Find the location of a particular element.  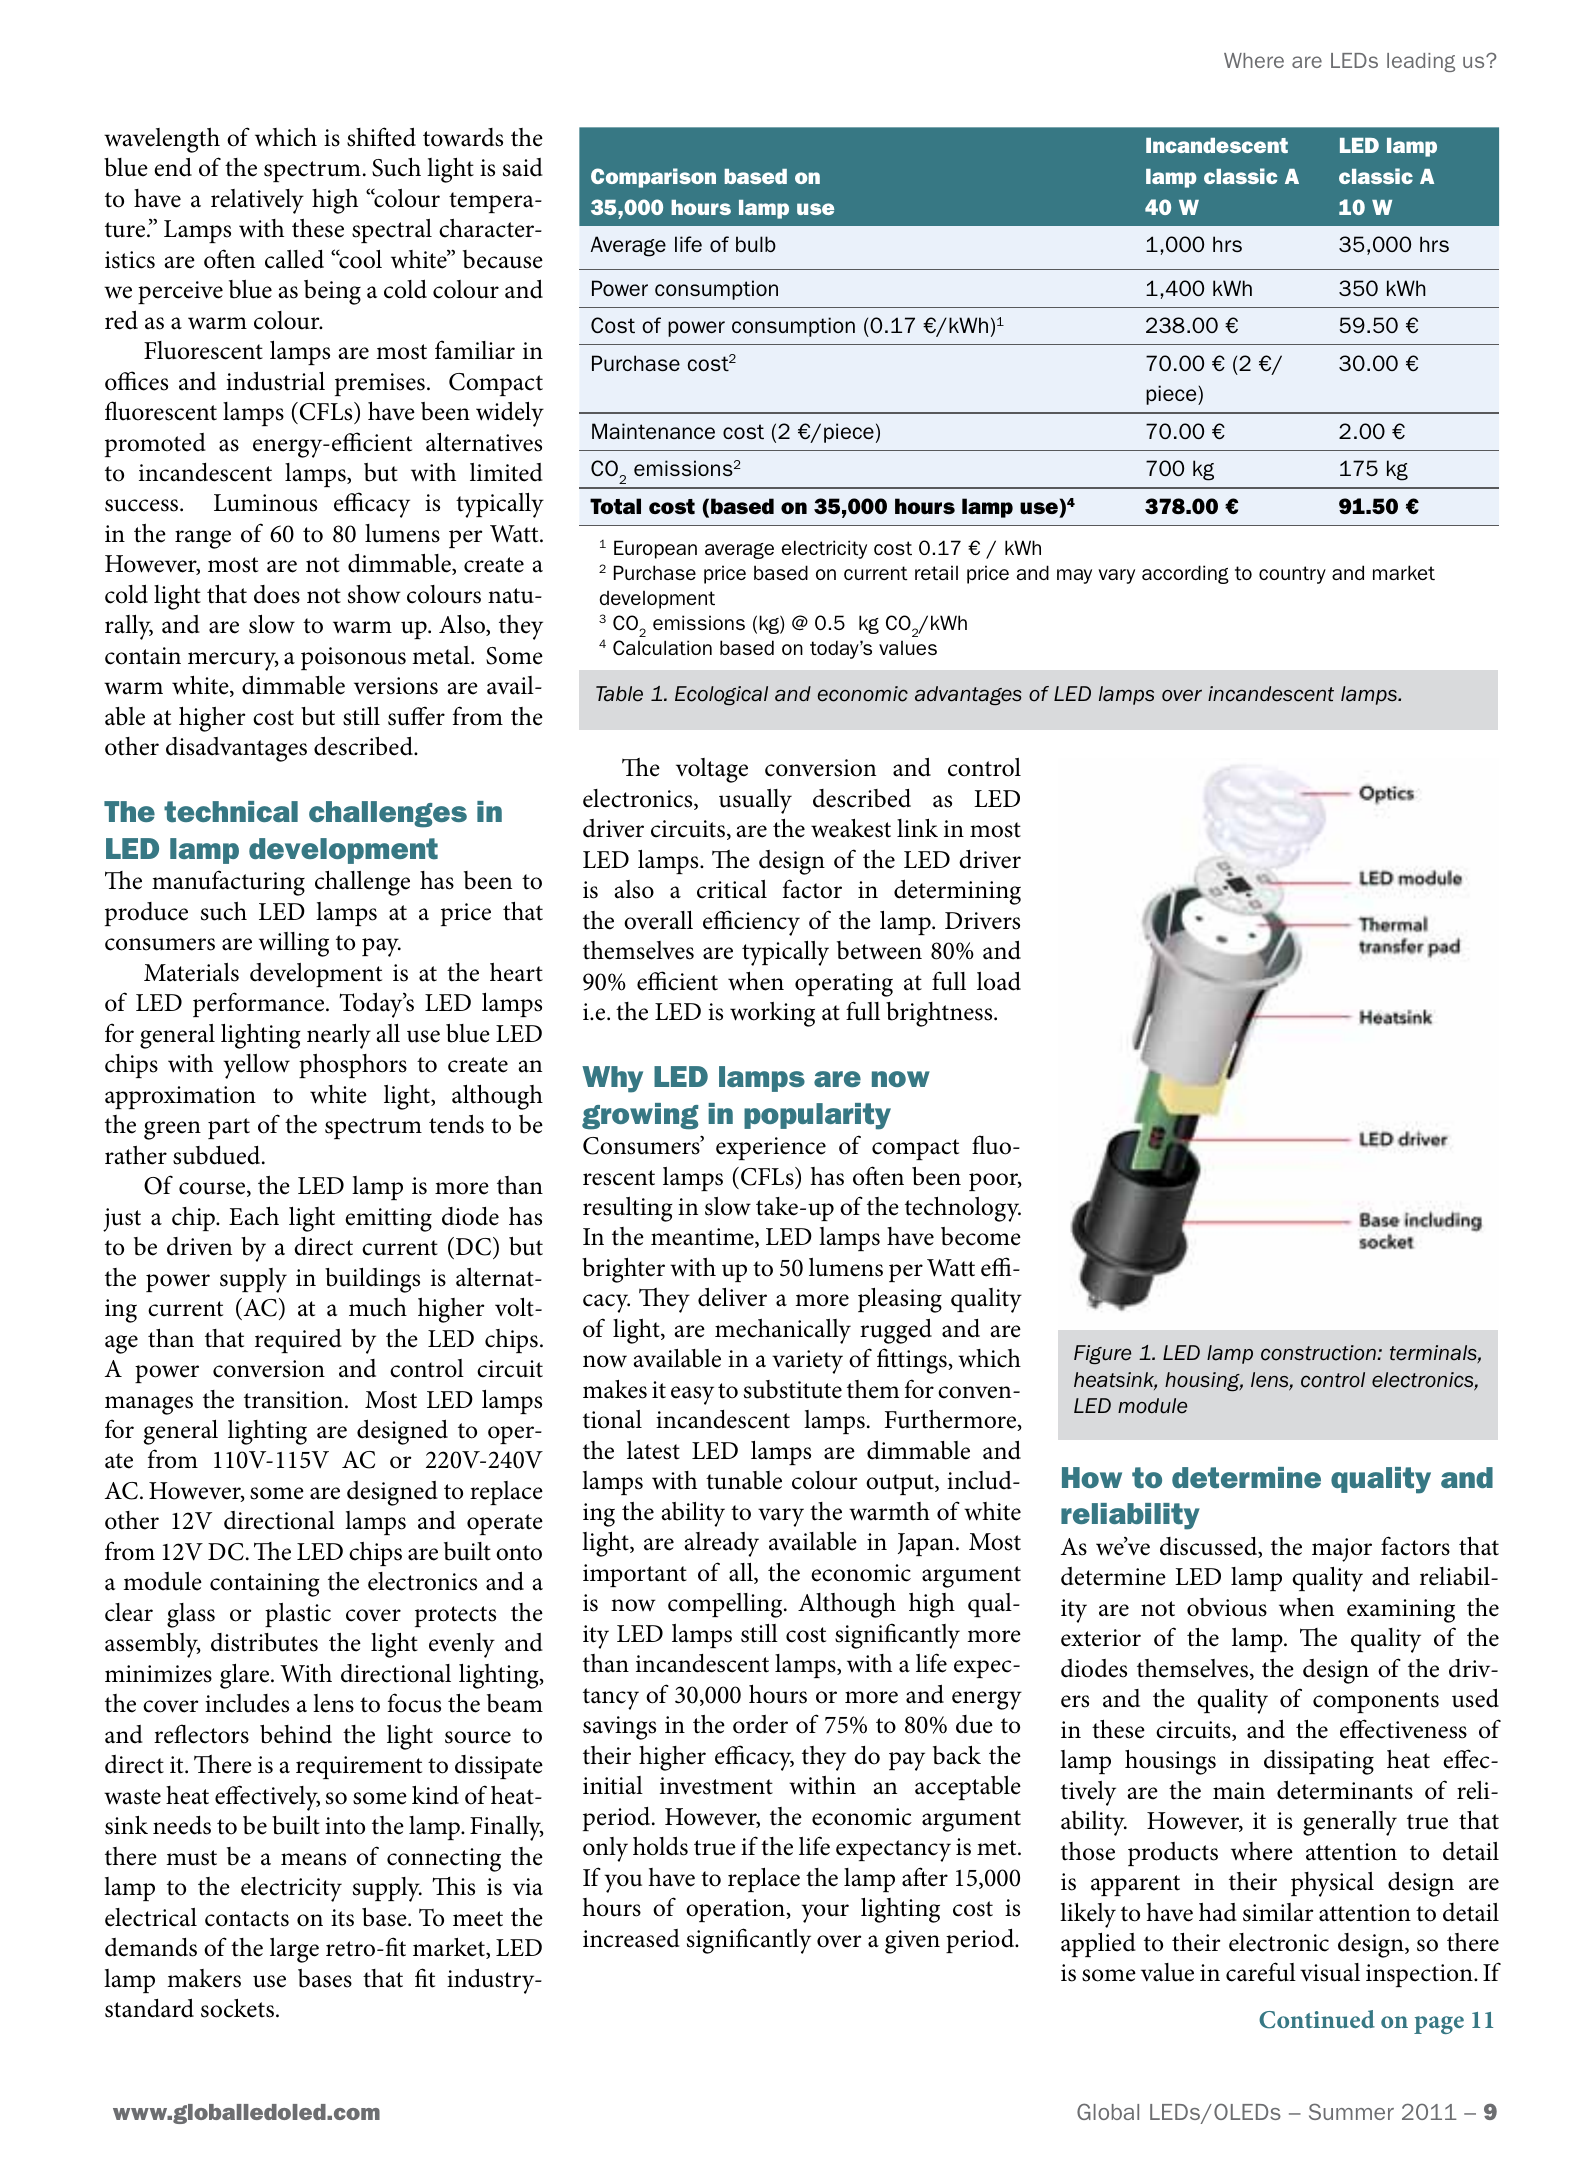

makers is located at coordinates (204, 1978).
